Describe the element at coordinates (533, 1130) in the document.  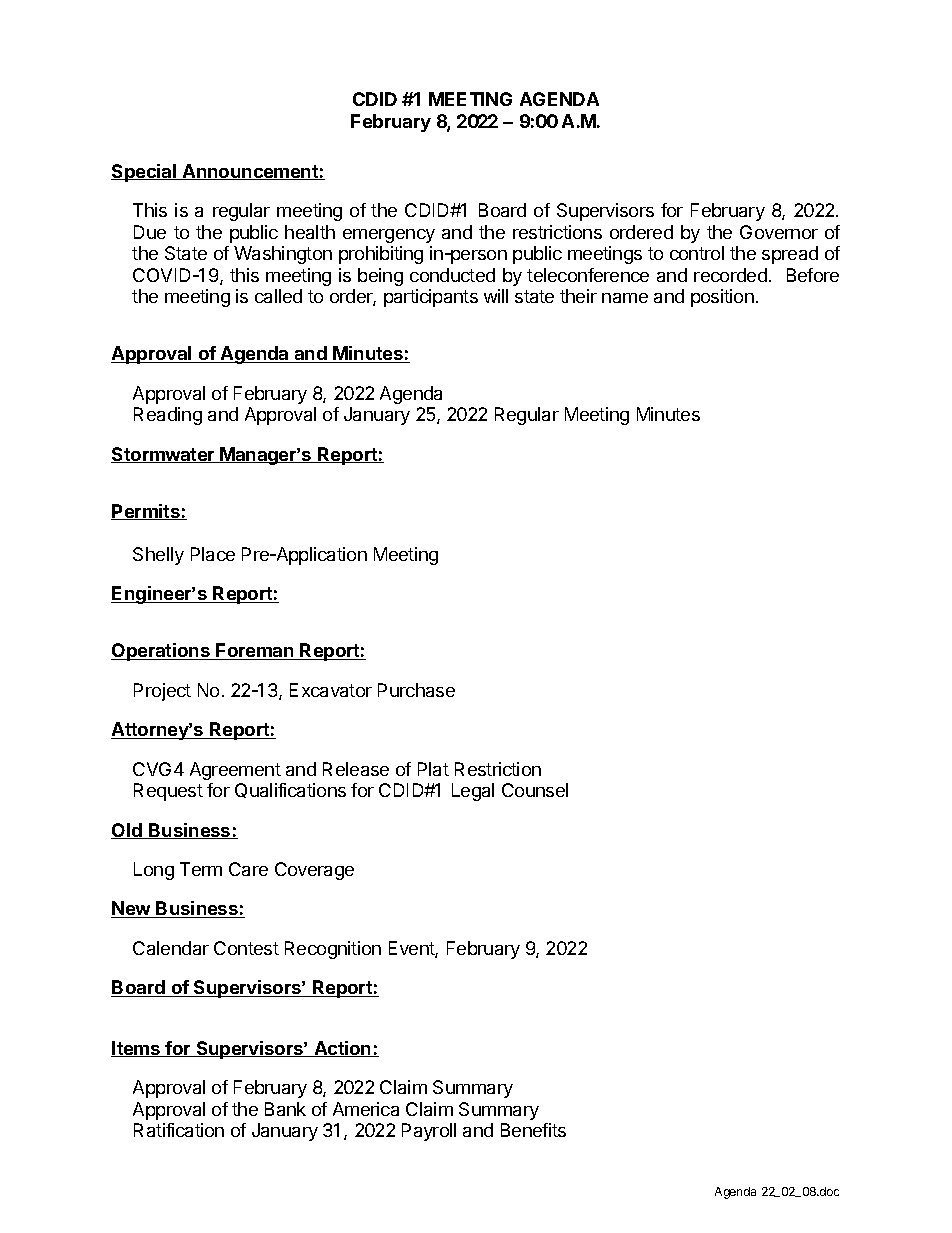
I see `Benefits` at that location.
